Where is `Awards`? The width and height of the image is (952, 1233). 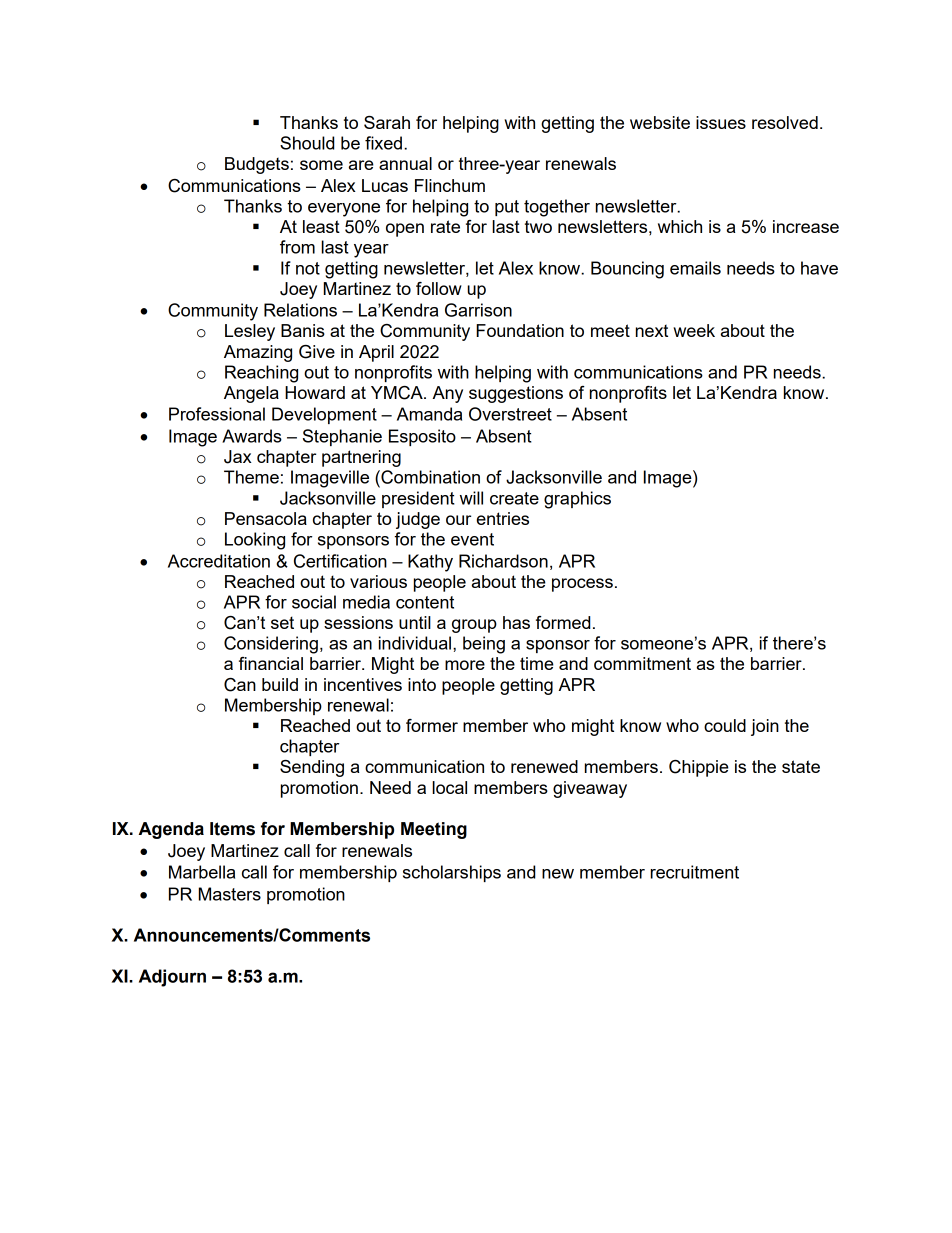
Awards is located at coordinates (252, 436).
